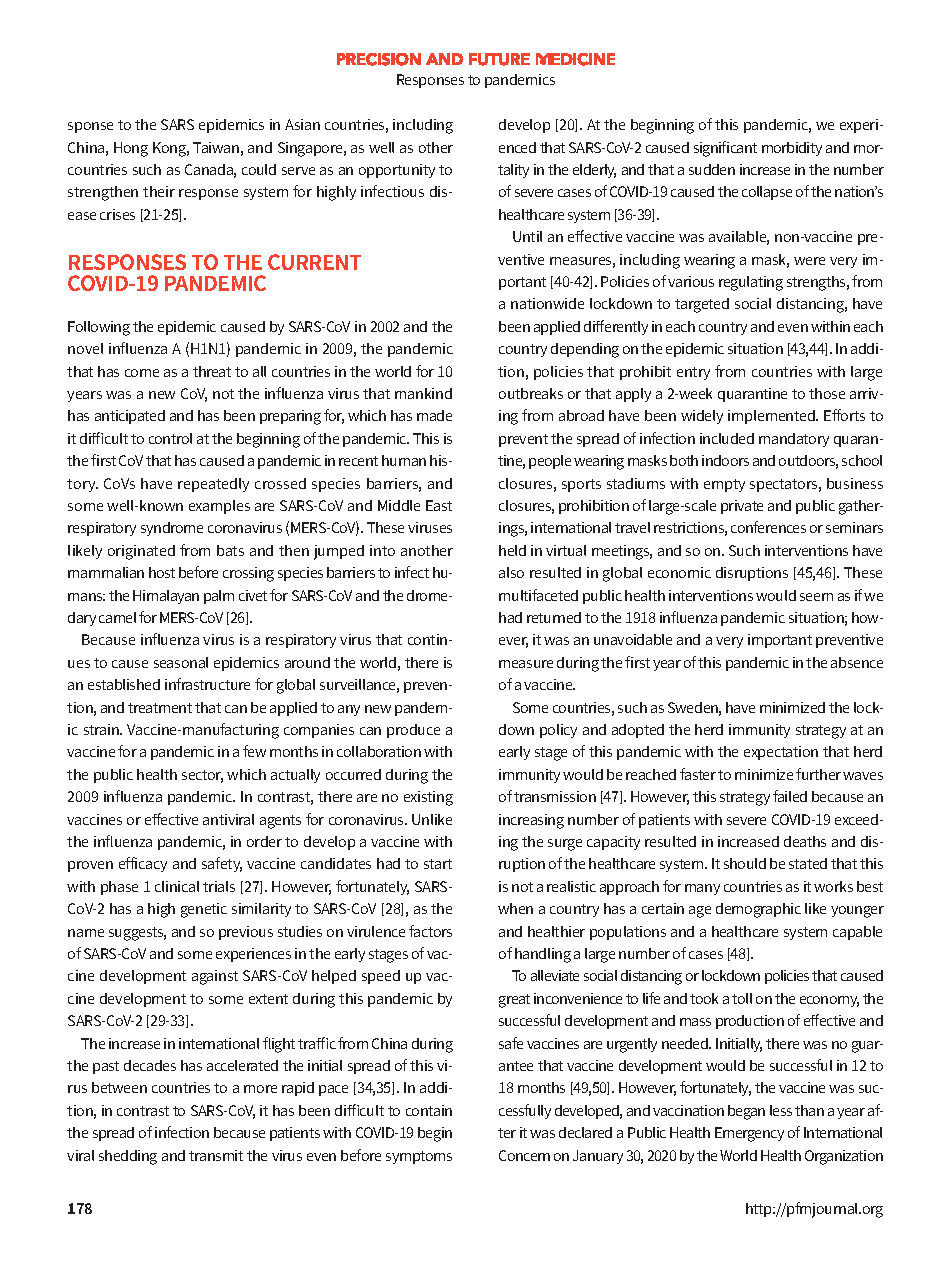 This screenshot has width=952, height=1270. What do you see at coordinates (781, 1110) in the screenshot?
I see `less` at bounding box center [781, 1110].
